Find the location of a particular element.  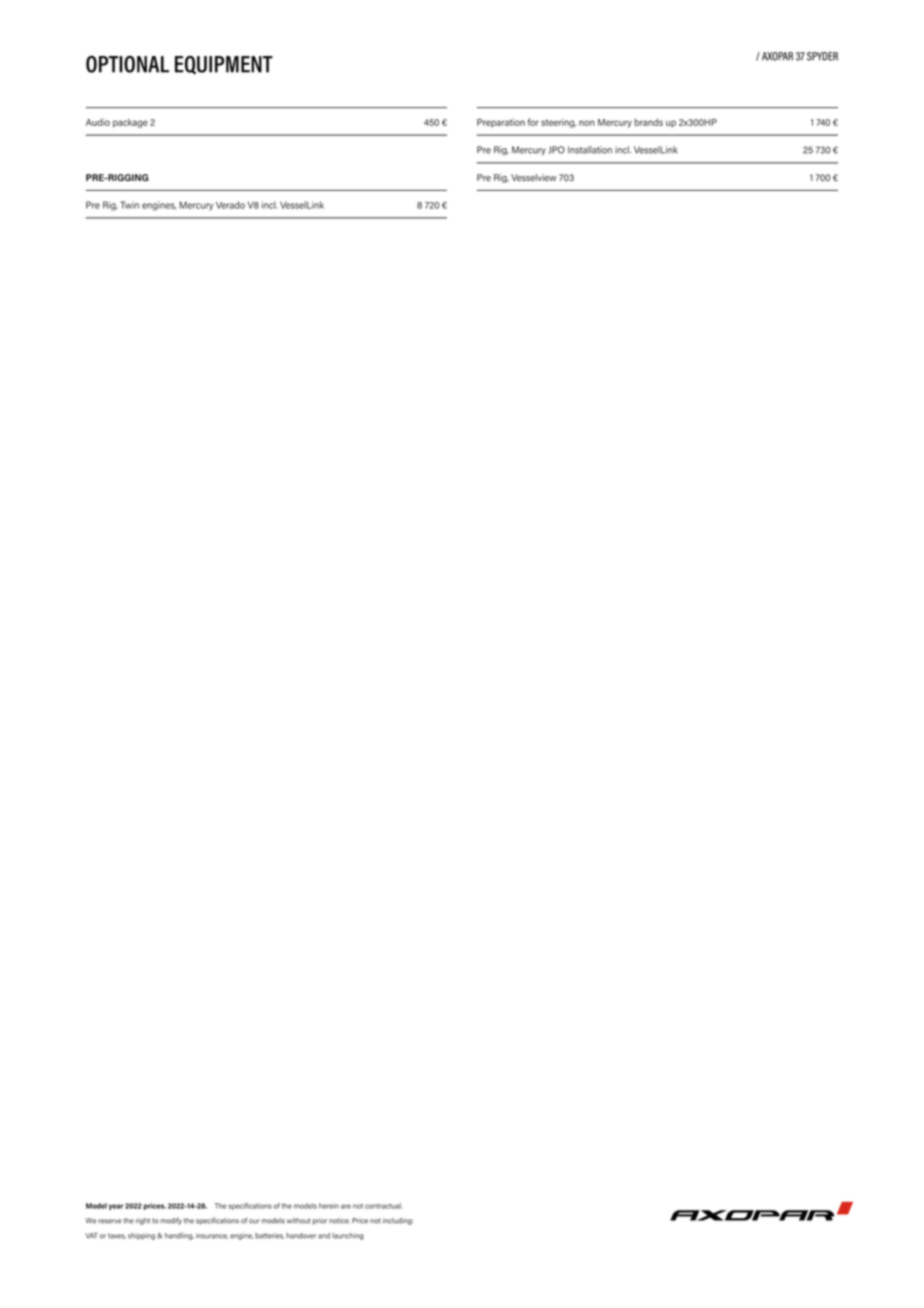

notice is located at coordinates (339, 1221).
